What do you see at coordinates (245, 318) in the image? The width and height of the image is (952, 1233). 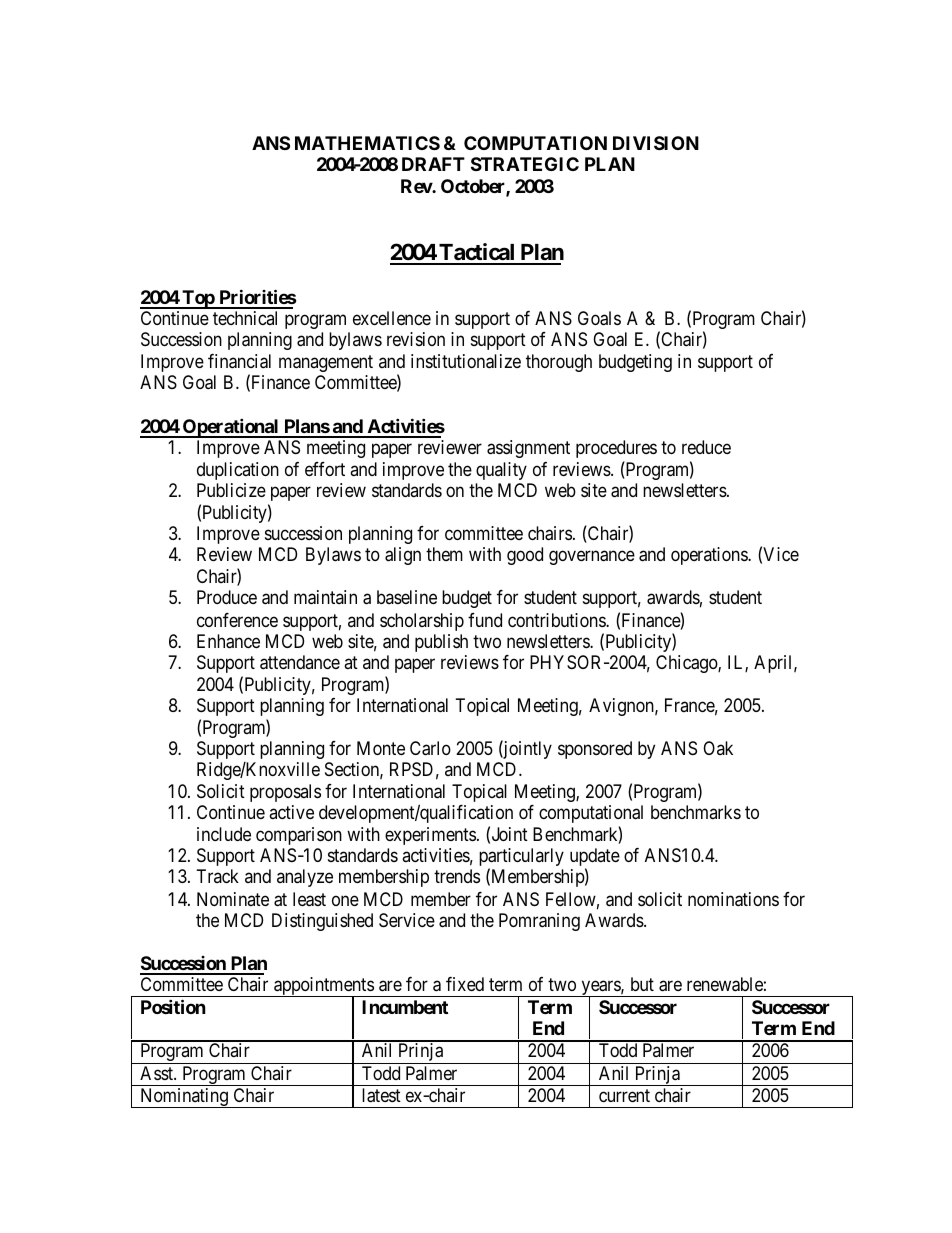 I see `technical` at bounding box center [245, 318].
